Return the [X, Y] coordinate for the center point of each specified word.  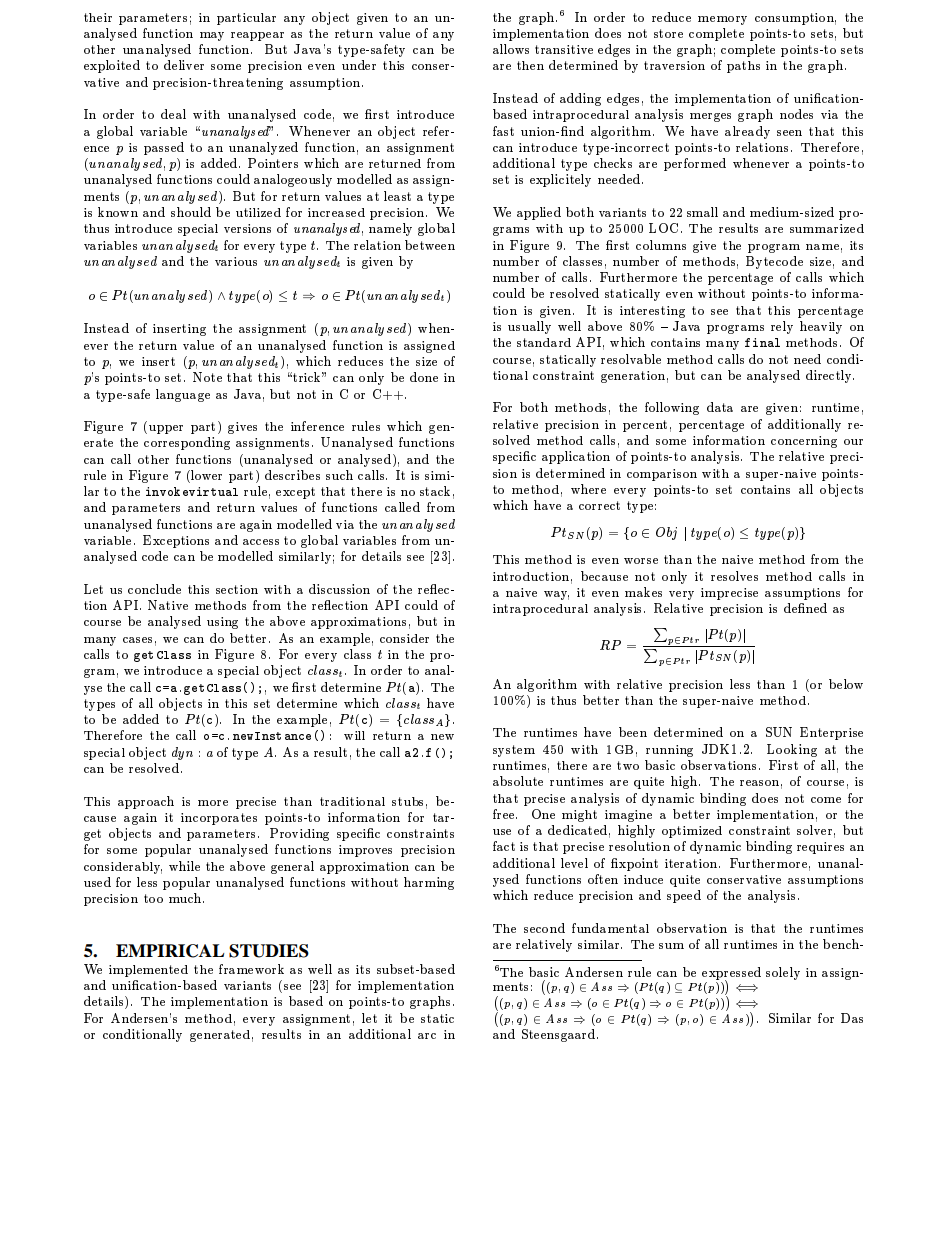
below [846, 684]
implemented [148, 971]
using [222, 623]
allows [511, 49]
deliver [184, 65]
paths [743, 67]
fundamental [610, 928]
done [424, 377]
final [762, 342]
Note [207, 377]
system [514, 751]
